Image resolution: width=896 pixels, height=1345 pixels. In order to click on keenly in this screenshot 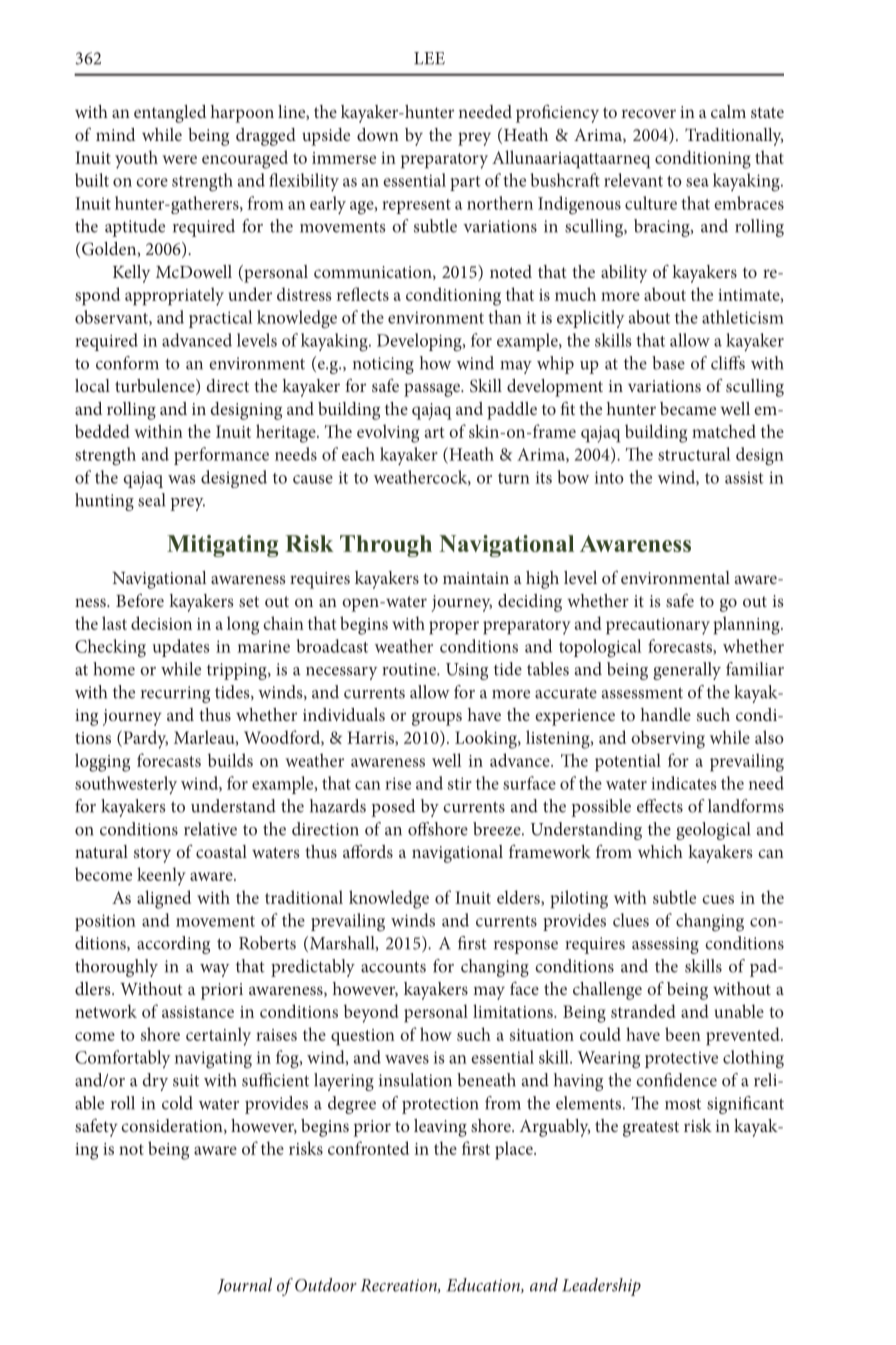, I will do `click(161, 876)`.
